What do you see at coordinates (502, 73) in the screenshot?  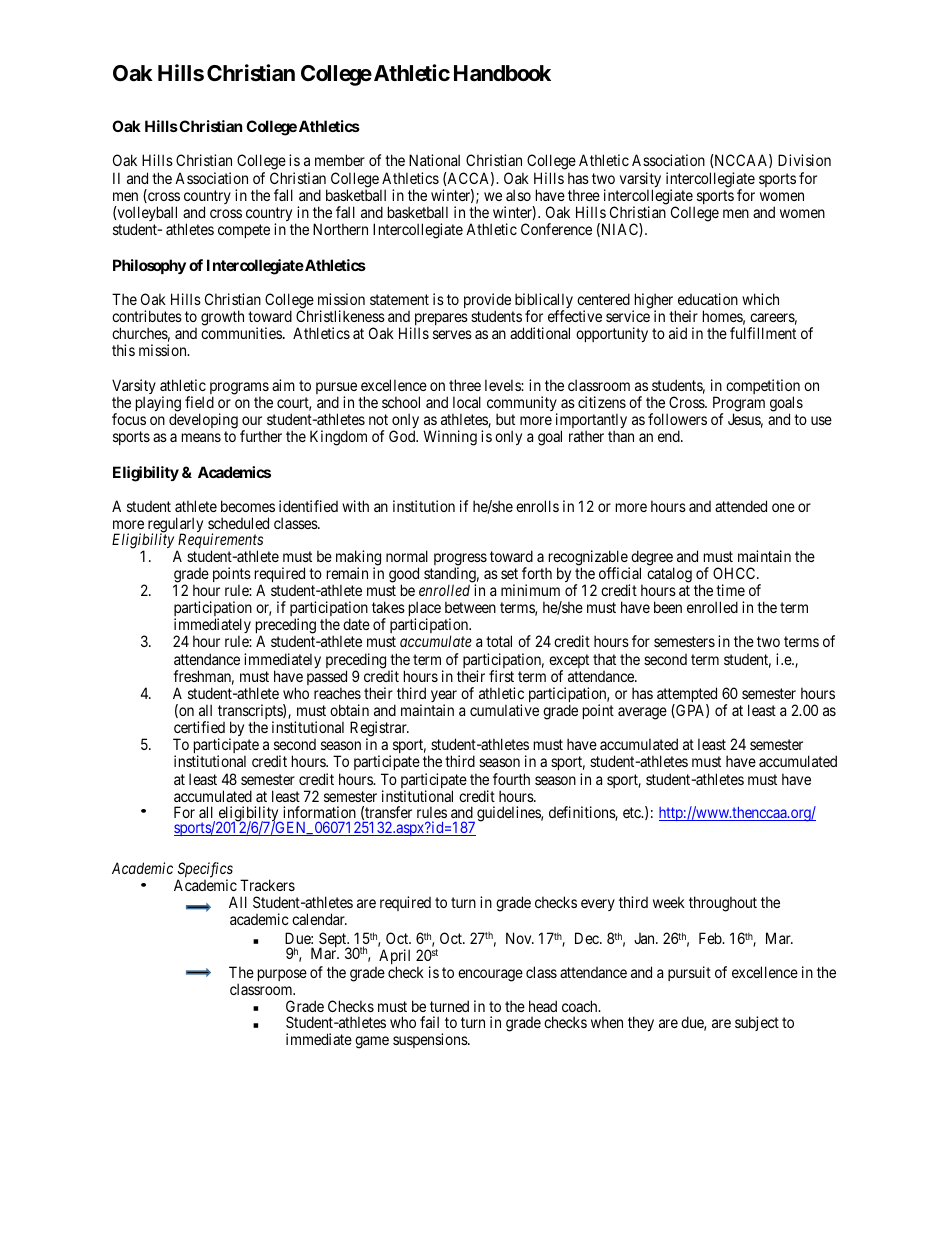 I see `Handbook` at bounding box center [502, 73].
